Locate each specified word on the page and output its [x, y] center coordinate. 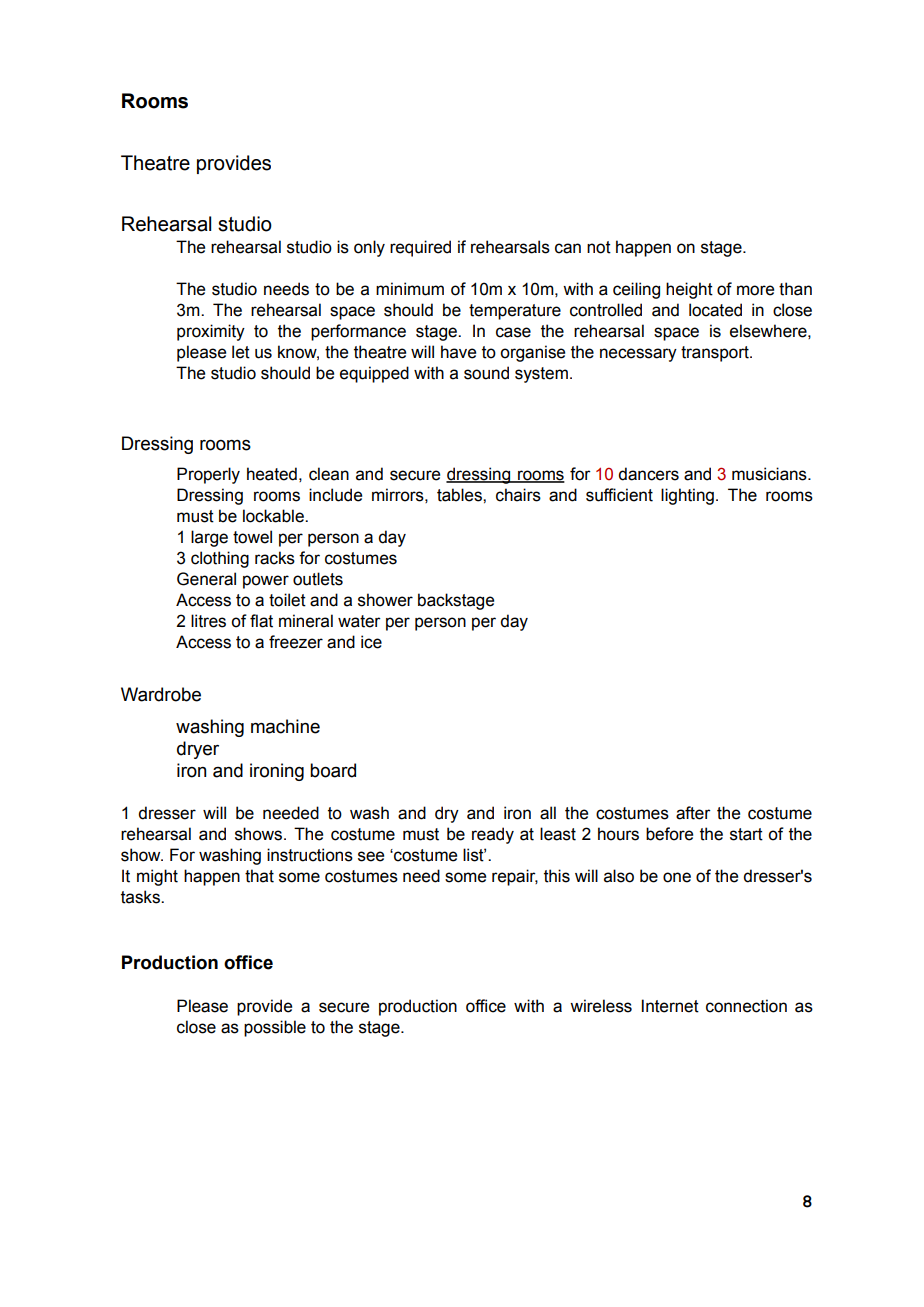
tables [460, 495]
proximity [211, 332]
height [689, 290]
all [548, 813]
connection [746, 1006]
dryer [198, 750]
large [209, 538]
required [420, 248]
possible [275, 1028]
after [693, 813]
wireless [601, 1006]
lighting [687, 496]
